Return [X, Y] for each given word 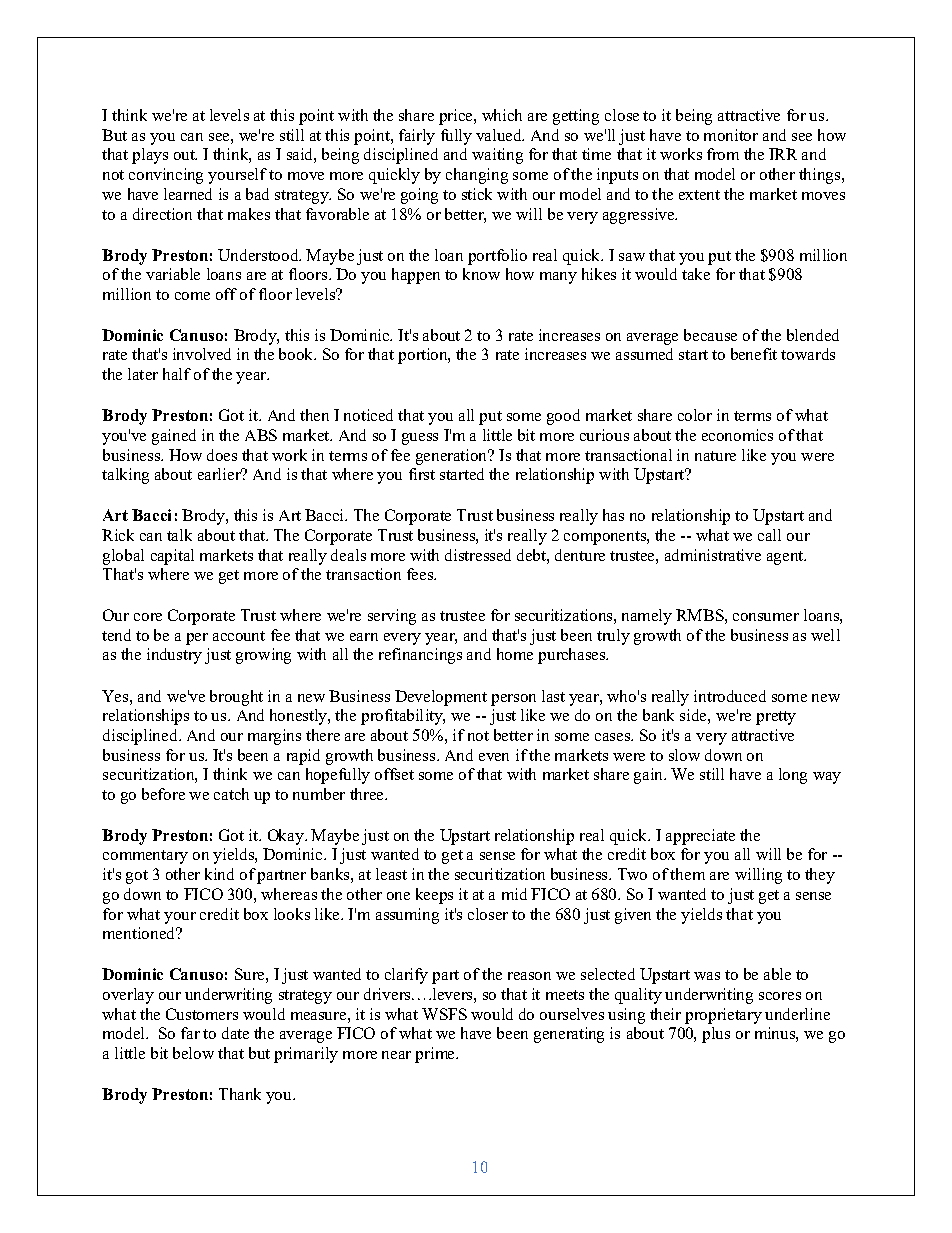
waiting [497, 156]
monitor [731, 135]
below [193, 1053]
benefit [754, 354]
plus [716, 1035]
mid [514, 894]
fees [421, 574]
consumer [766, 617]
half [177, 374]
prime [436, 1055]
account [239, 636]
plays [150, 156]
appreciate [700, 837]
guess [420, 439]
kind [219, 874]
